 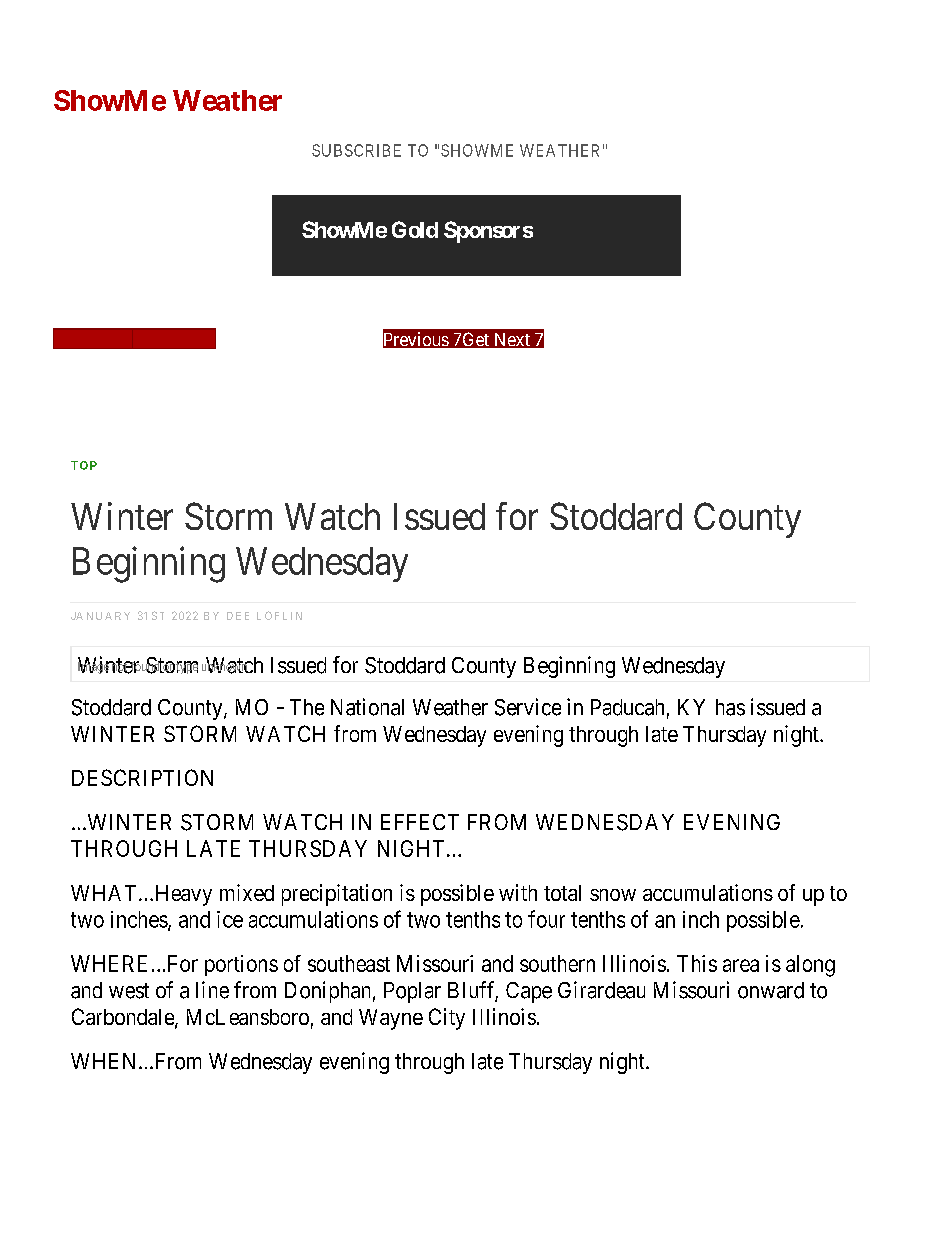 I want to click on JANUARY, so click(x=100, y=616).
